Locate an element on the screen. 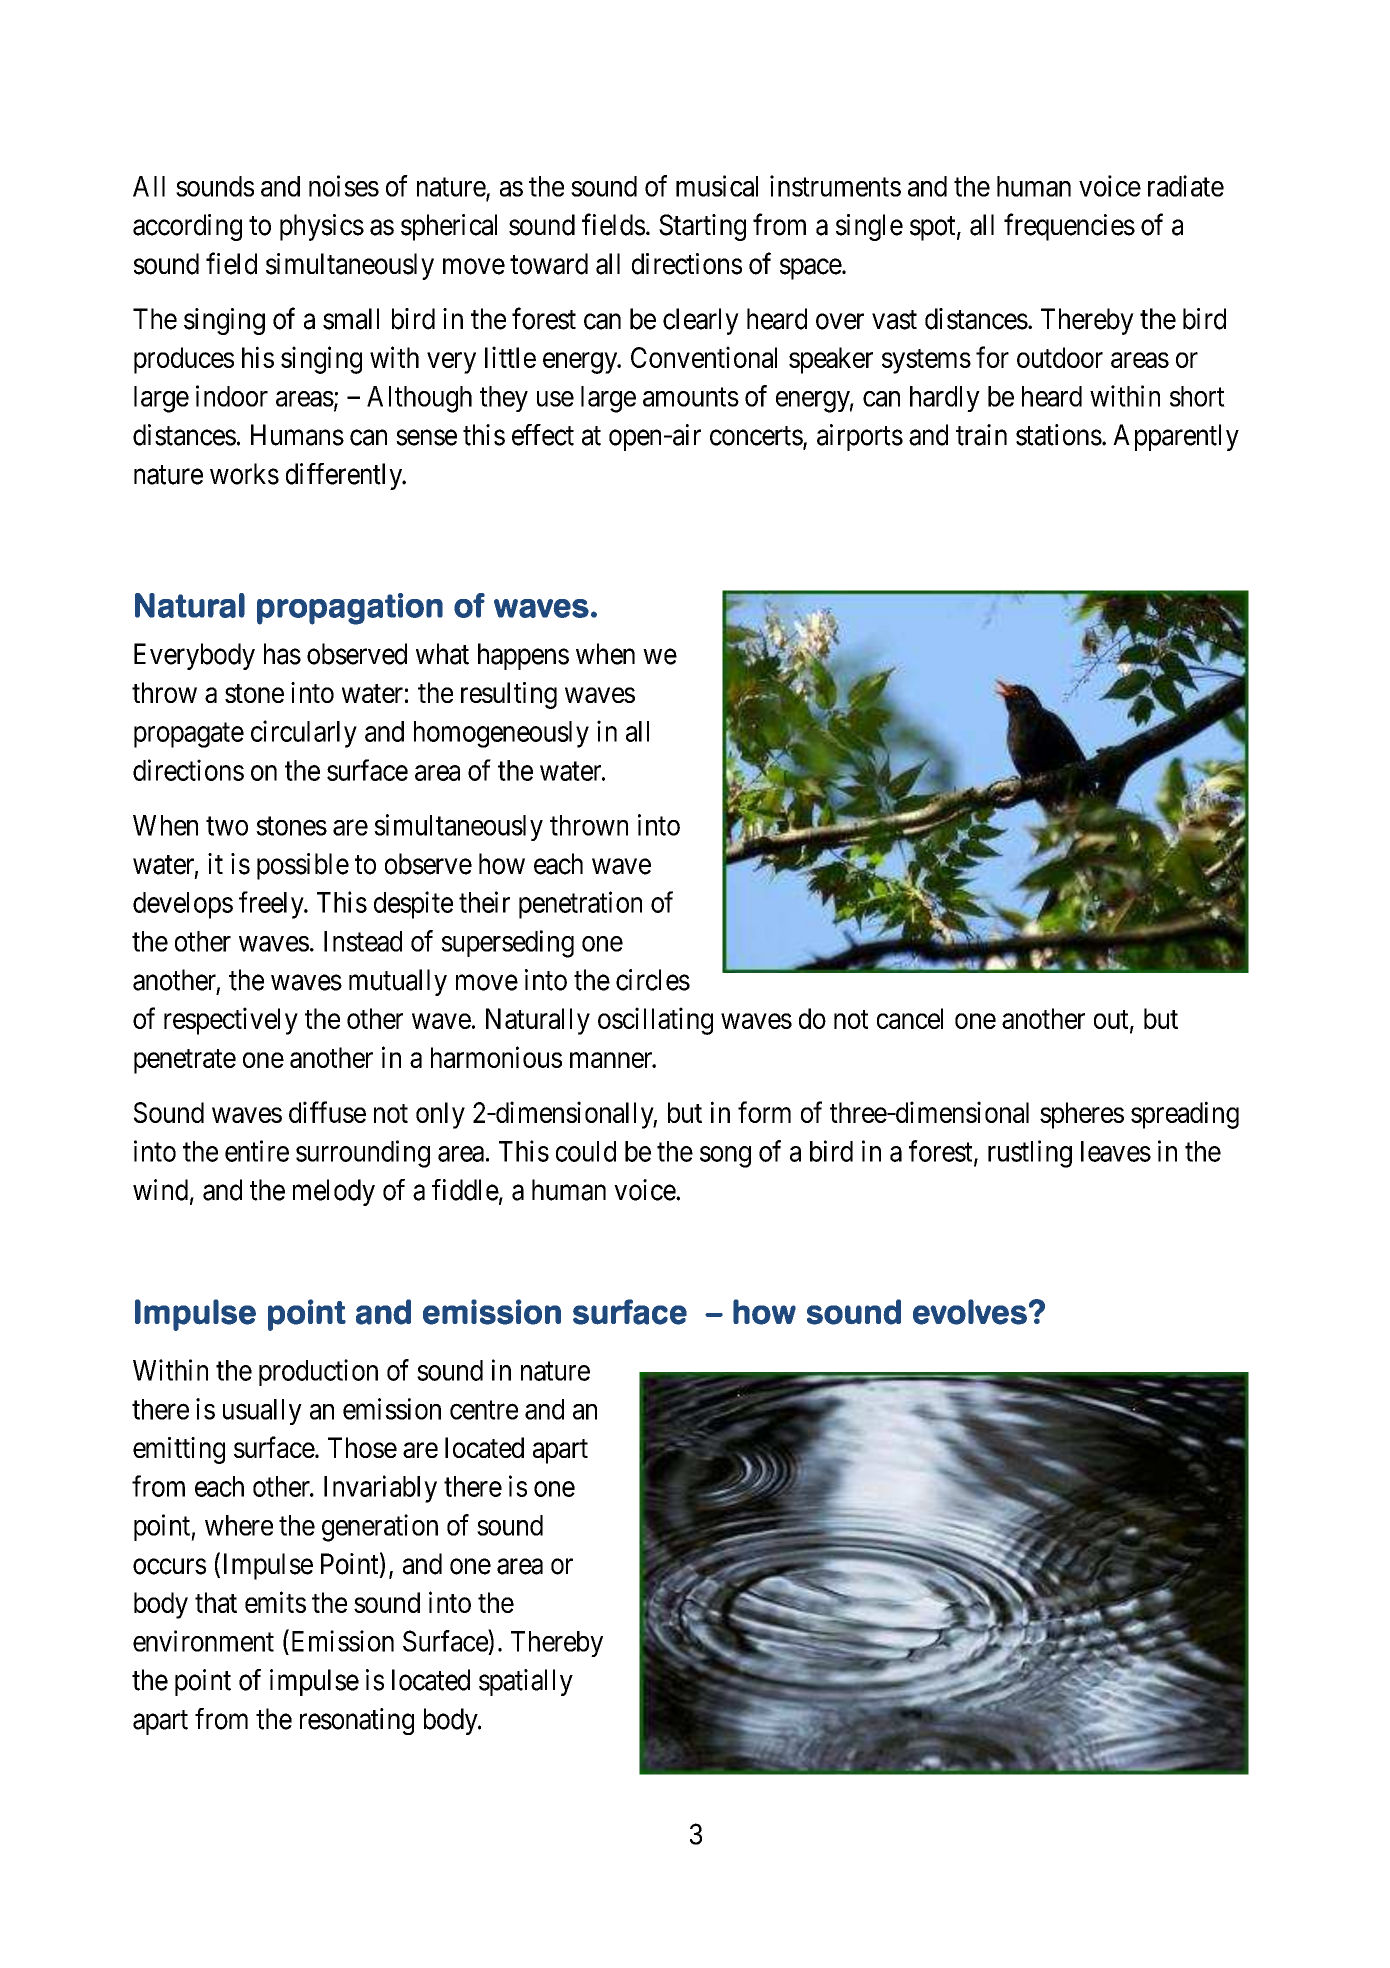 The image size is (1390, 1968). spatially is located at coordinates (526, 1682).
